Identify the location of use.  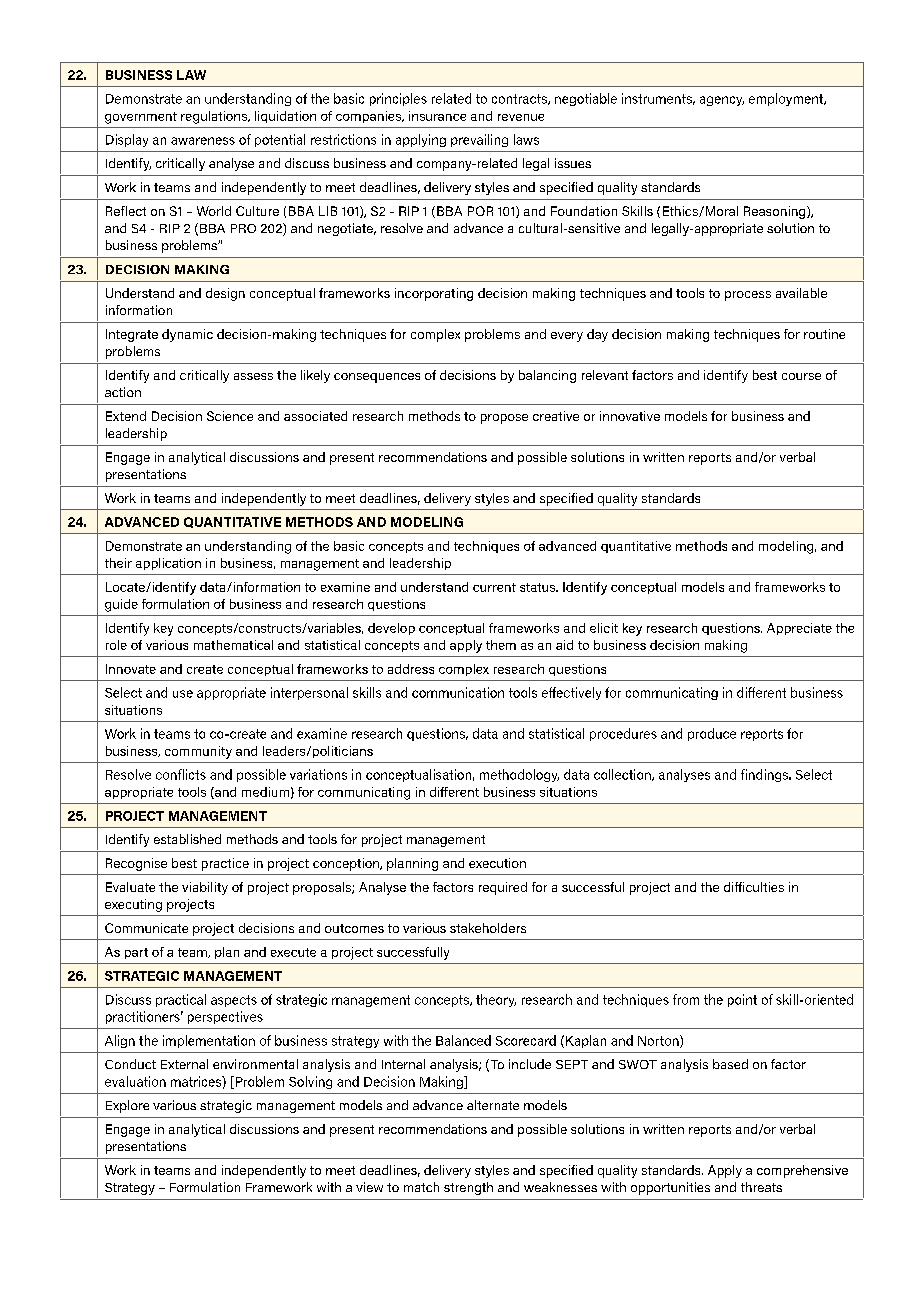
(183, 694).
